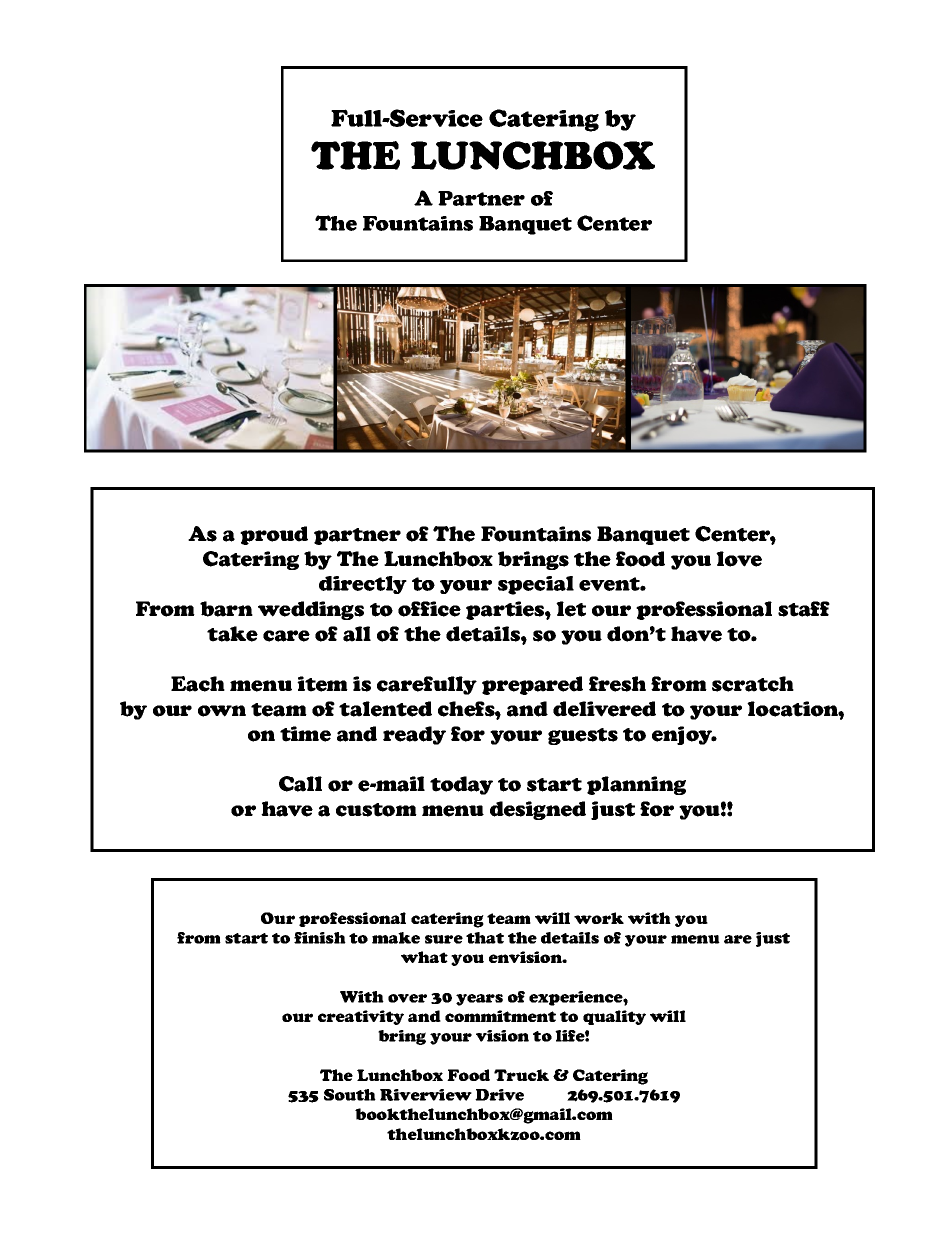  Describe the element at coordinates (274, 535) in the page. I see `proud` at that location.
